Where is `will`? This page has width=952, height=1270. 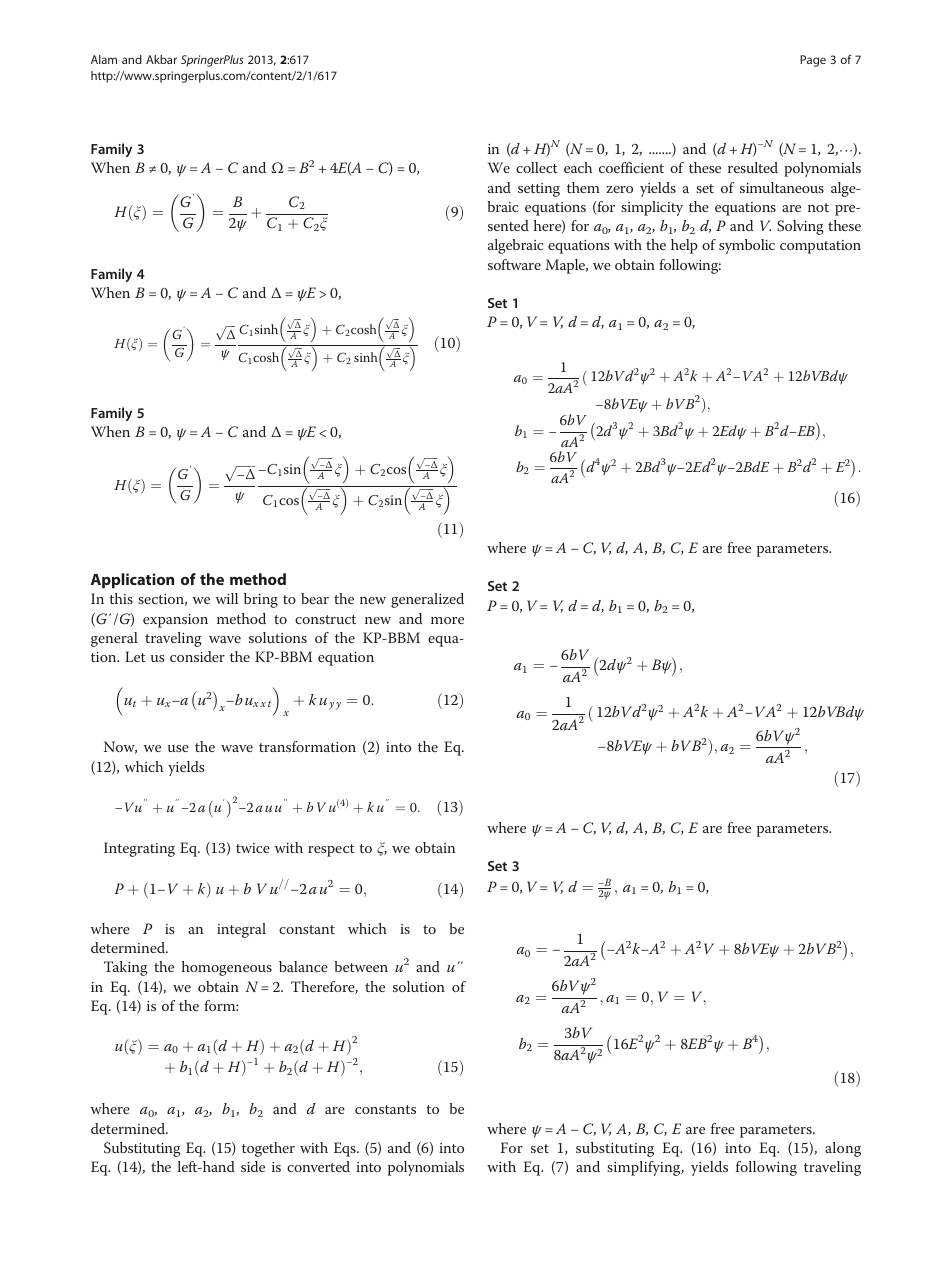 will is located at coordinates (227, 598).
